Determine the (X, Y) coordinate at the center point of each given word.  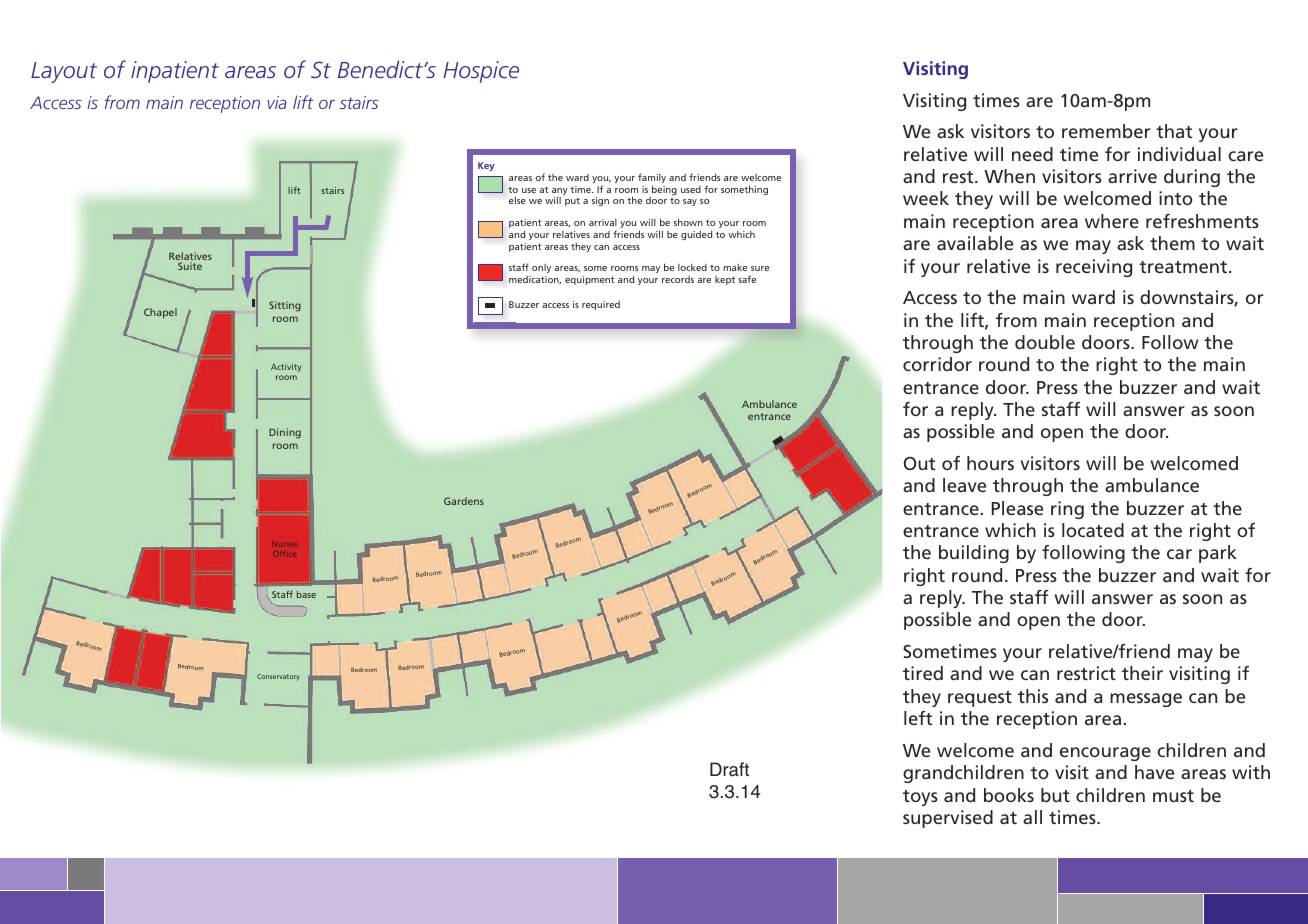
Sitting (285, 306)
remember (1106, 131)
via (277, 102)
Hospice (481, 72)
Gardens (464, 501)
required (601, 305)
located (1093, 530)
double (1045, 342)
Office (284, 554)
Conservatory (278, 677)
